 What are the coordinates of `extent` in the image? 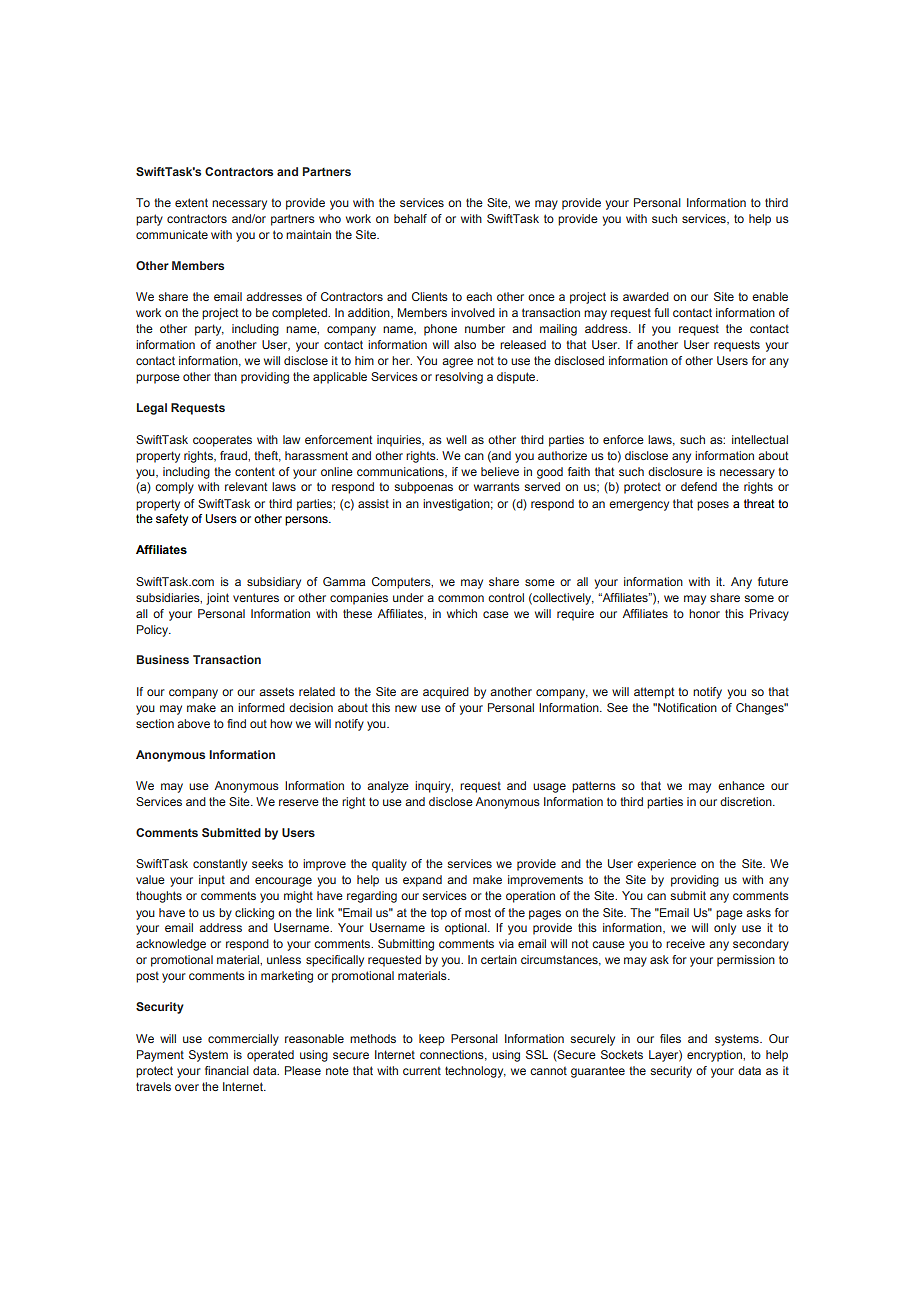 It's located at (191, 202).
